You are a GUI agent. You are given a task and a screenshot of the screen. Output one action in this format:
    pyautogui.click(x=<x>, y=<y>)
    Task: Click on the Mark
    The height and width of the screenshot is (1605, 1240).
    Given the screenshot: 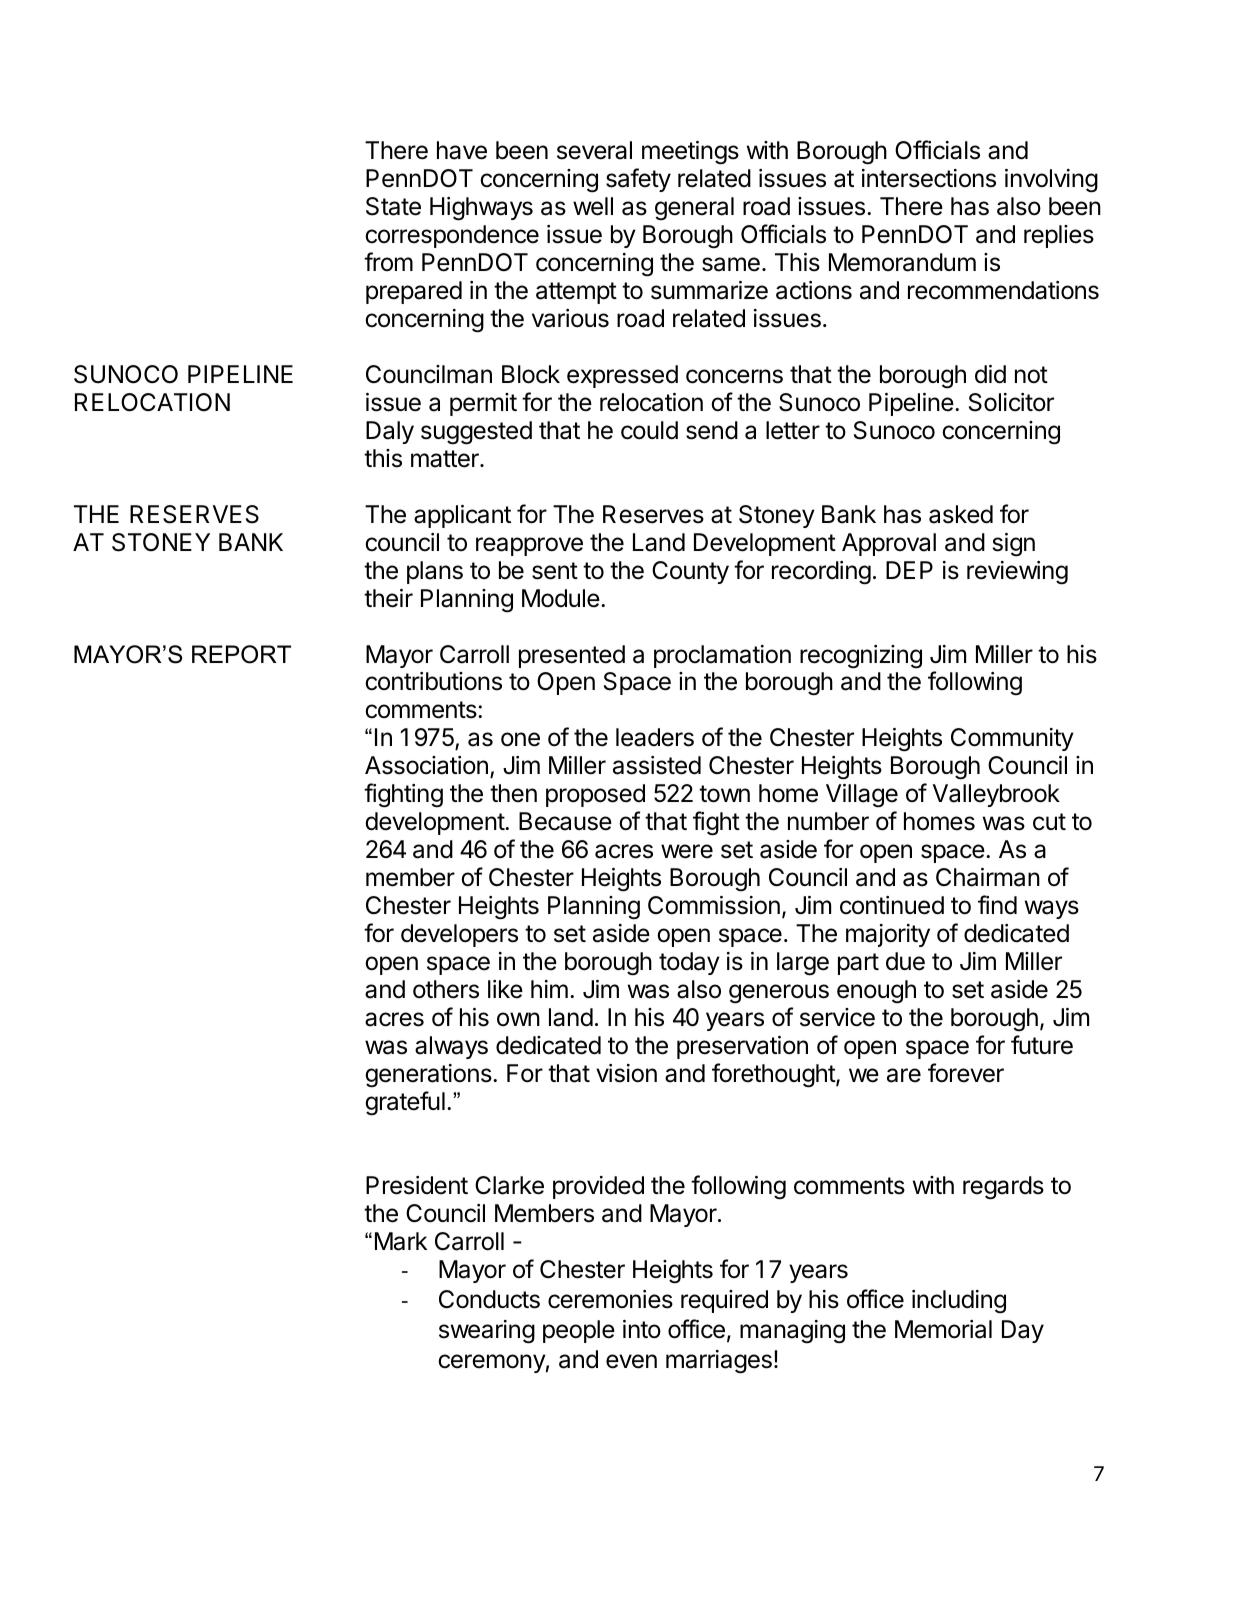 What is the action you would take?
    pyautogui.click(x=401, y=1241)
